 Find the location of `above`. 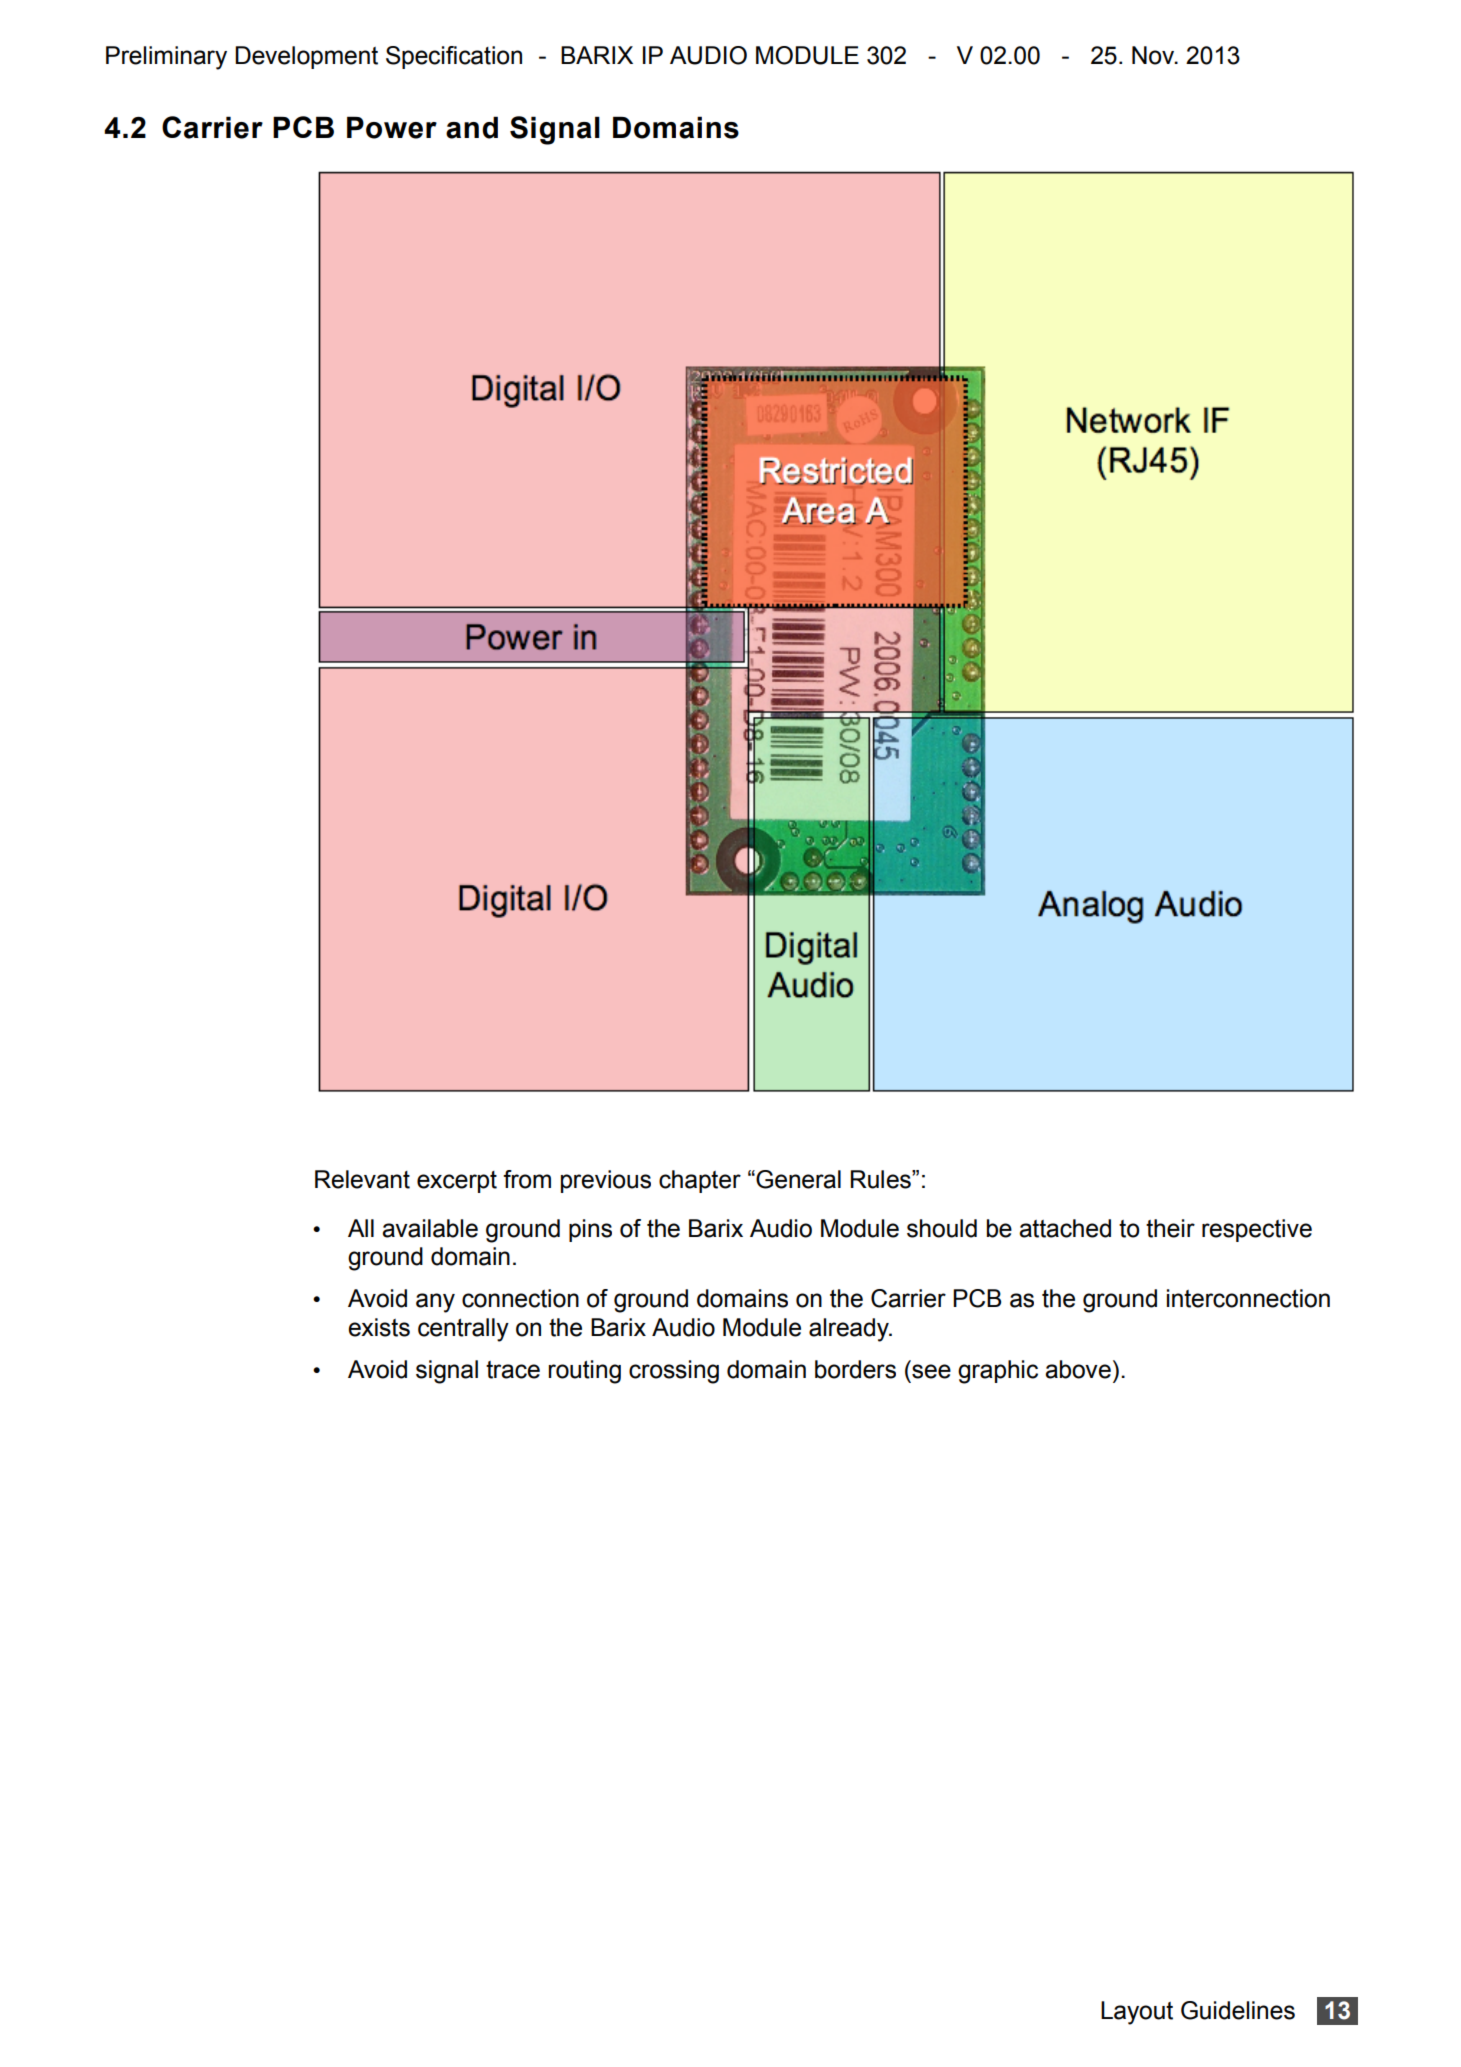

above is located at coordinates (1078, 1369).
